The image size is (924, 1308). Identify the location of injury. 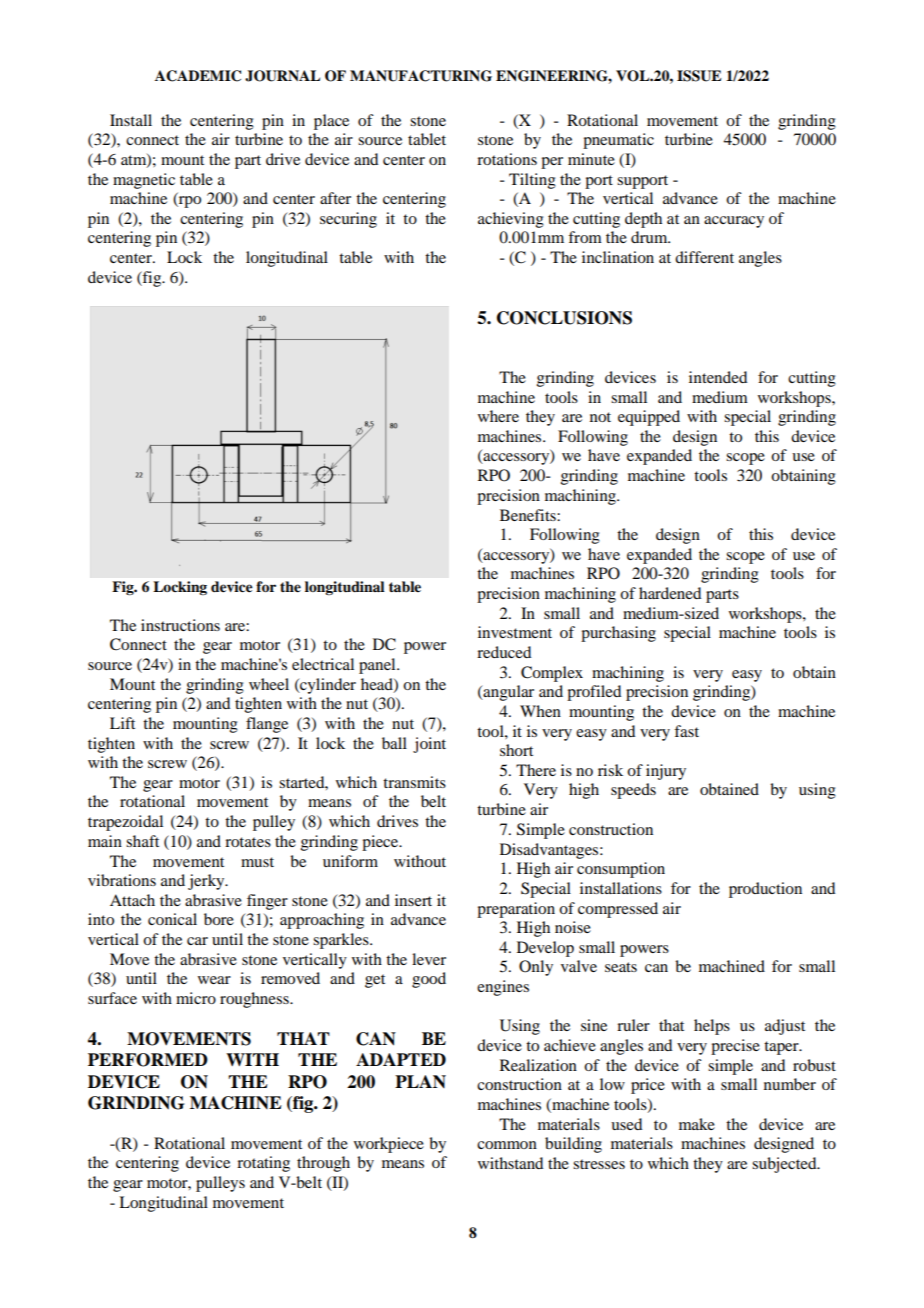
(666, 772).
